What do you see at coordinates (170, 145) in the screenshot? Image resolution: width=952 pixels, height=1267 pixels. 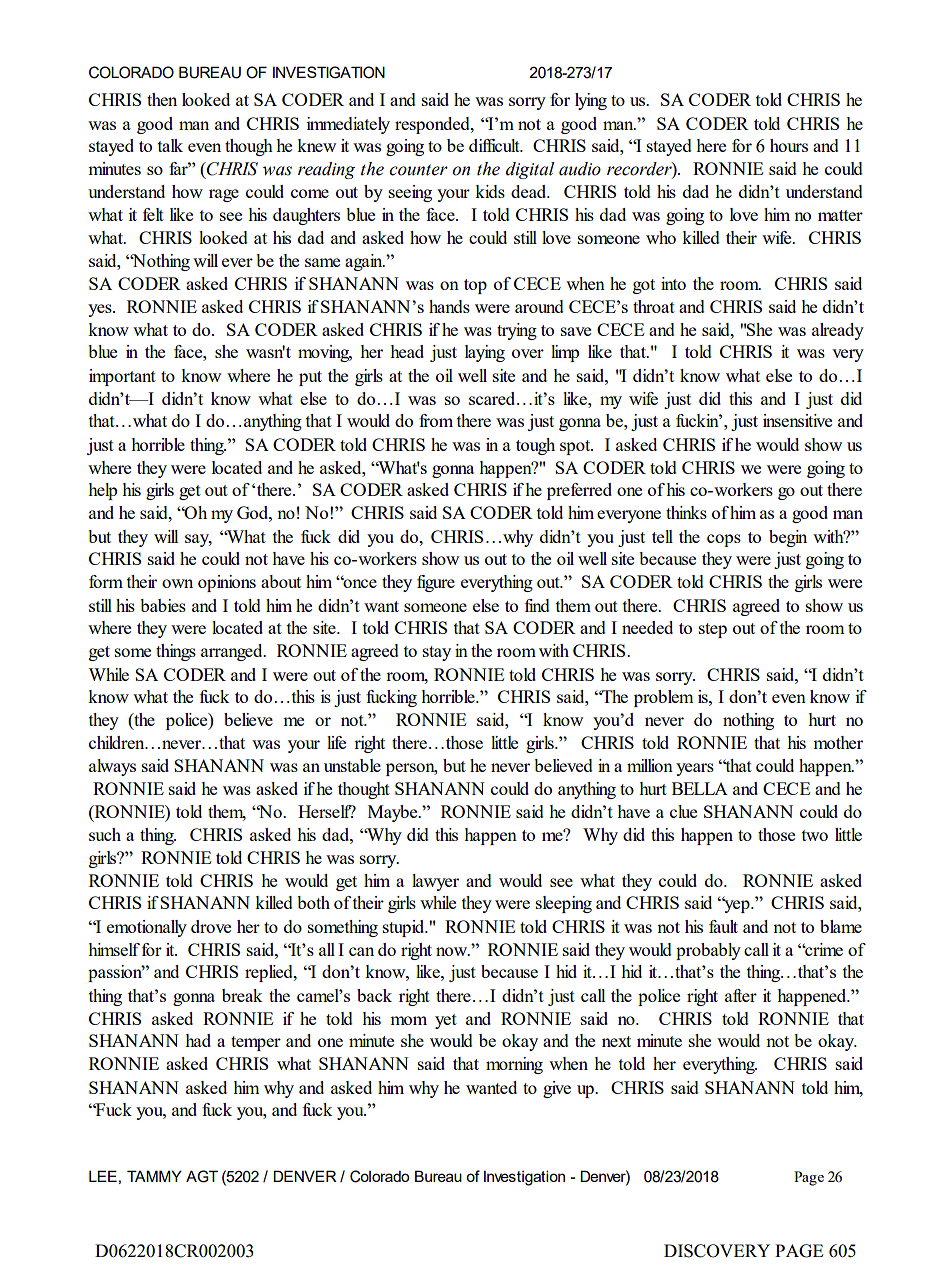 I see `talk` at bounding box center [170, 145].
